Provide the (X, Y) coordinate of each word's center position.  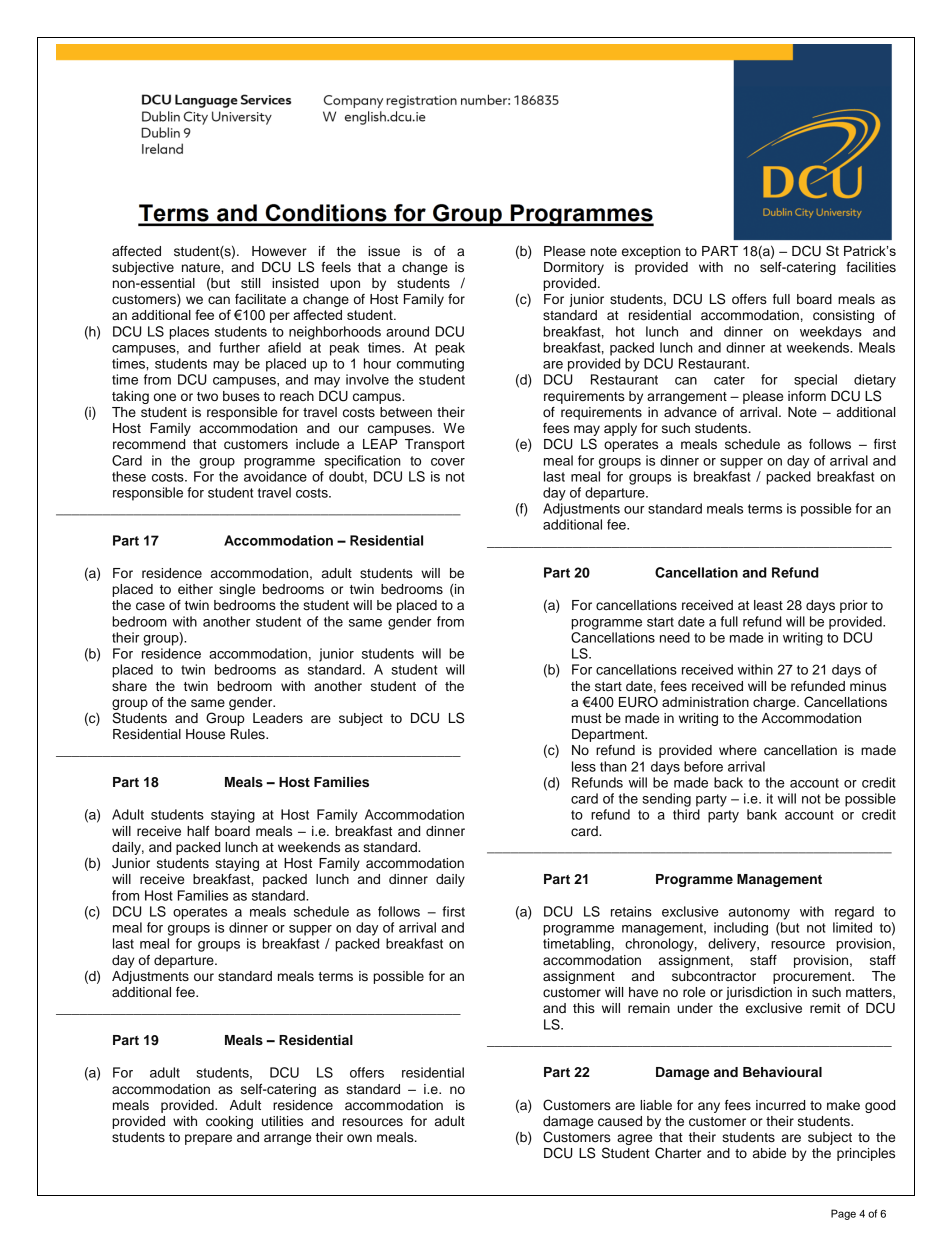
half (198, 831)
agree (634, 1139)
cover (448, 462)
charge (775, 703)
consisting (843, 316)
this (584, 1008)
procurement (813, 978)
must (587, 719)
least (768, 605)
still (250, 283)
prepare (208, 1139)
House (205, 734)
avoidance (275, 476)
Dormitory (574, 268)
